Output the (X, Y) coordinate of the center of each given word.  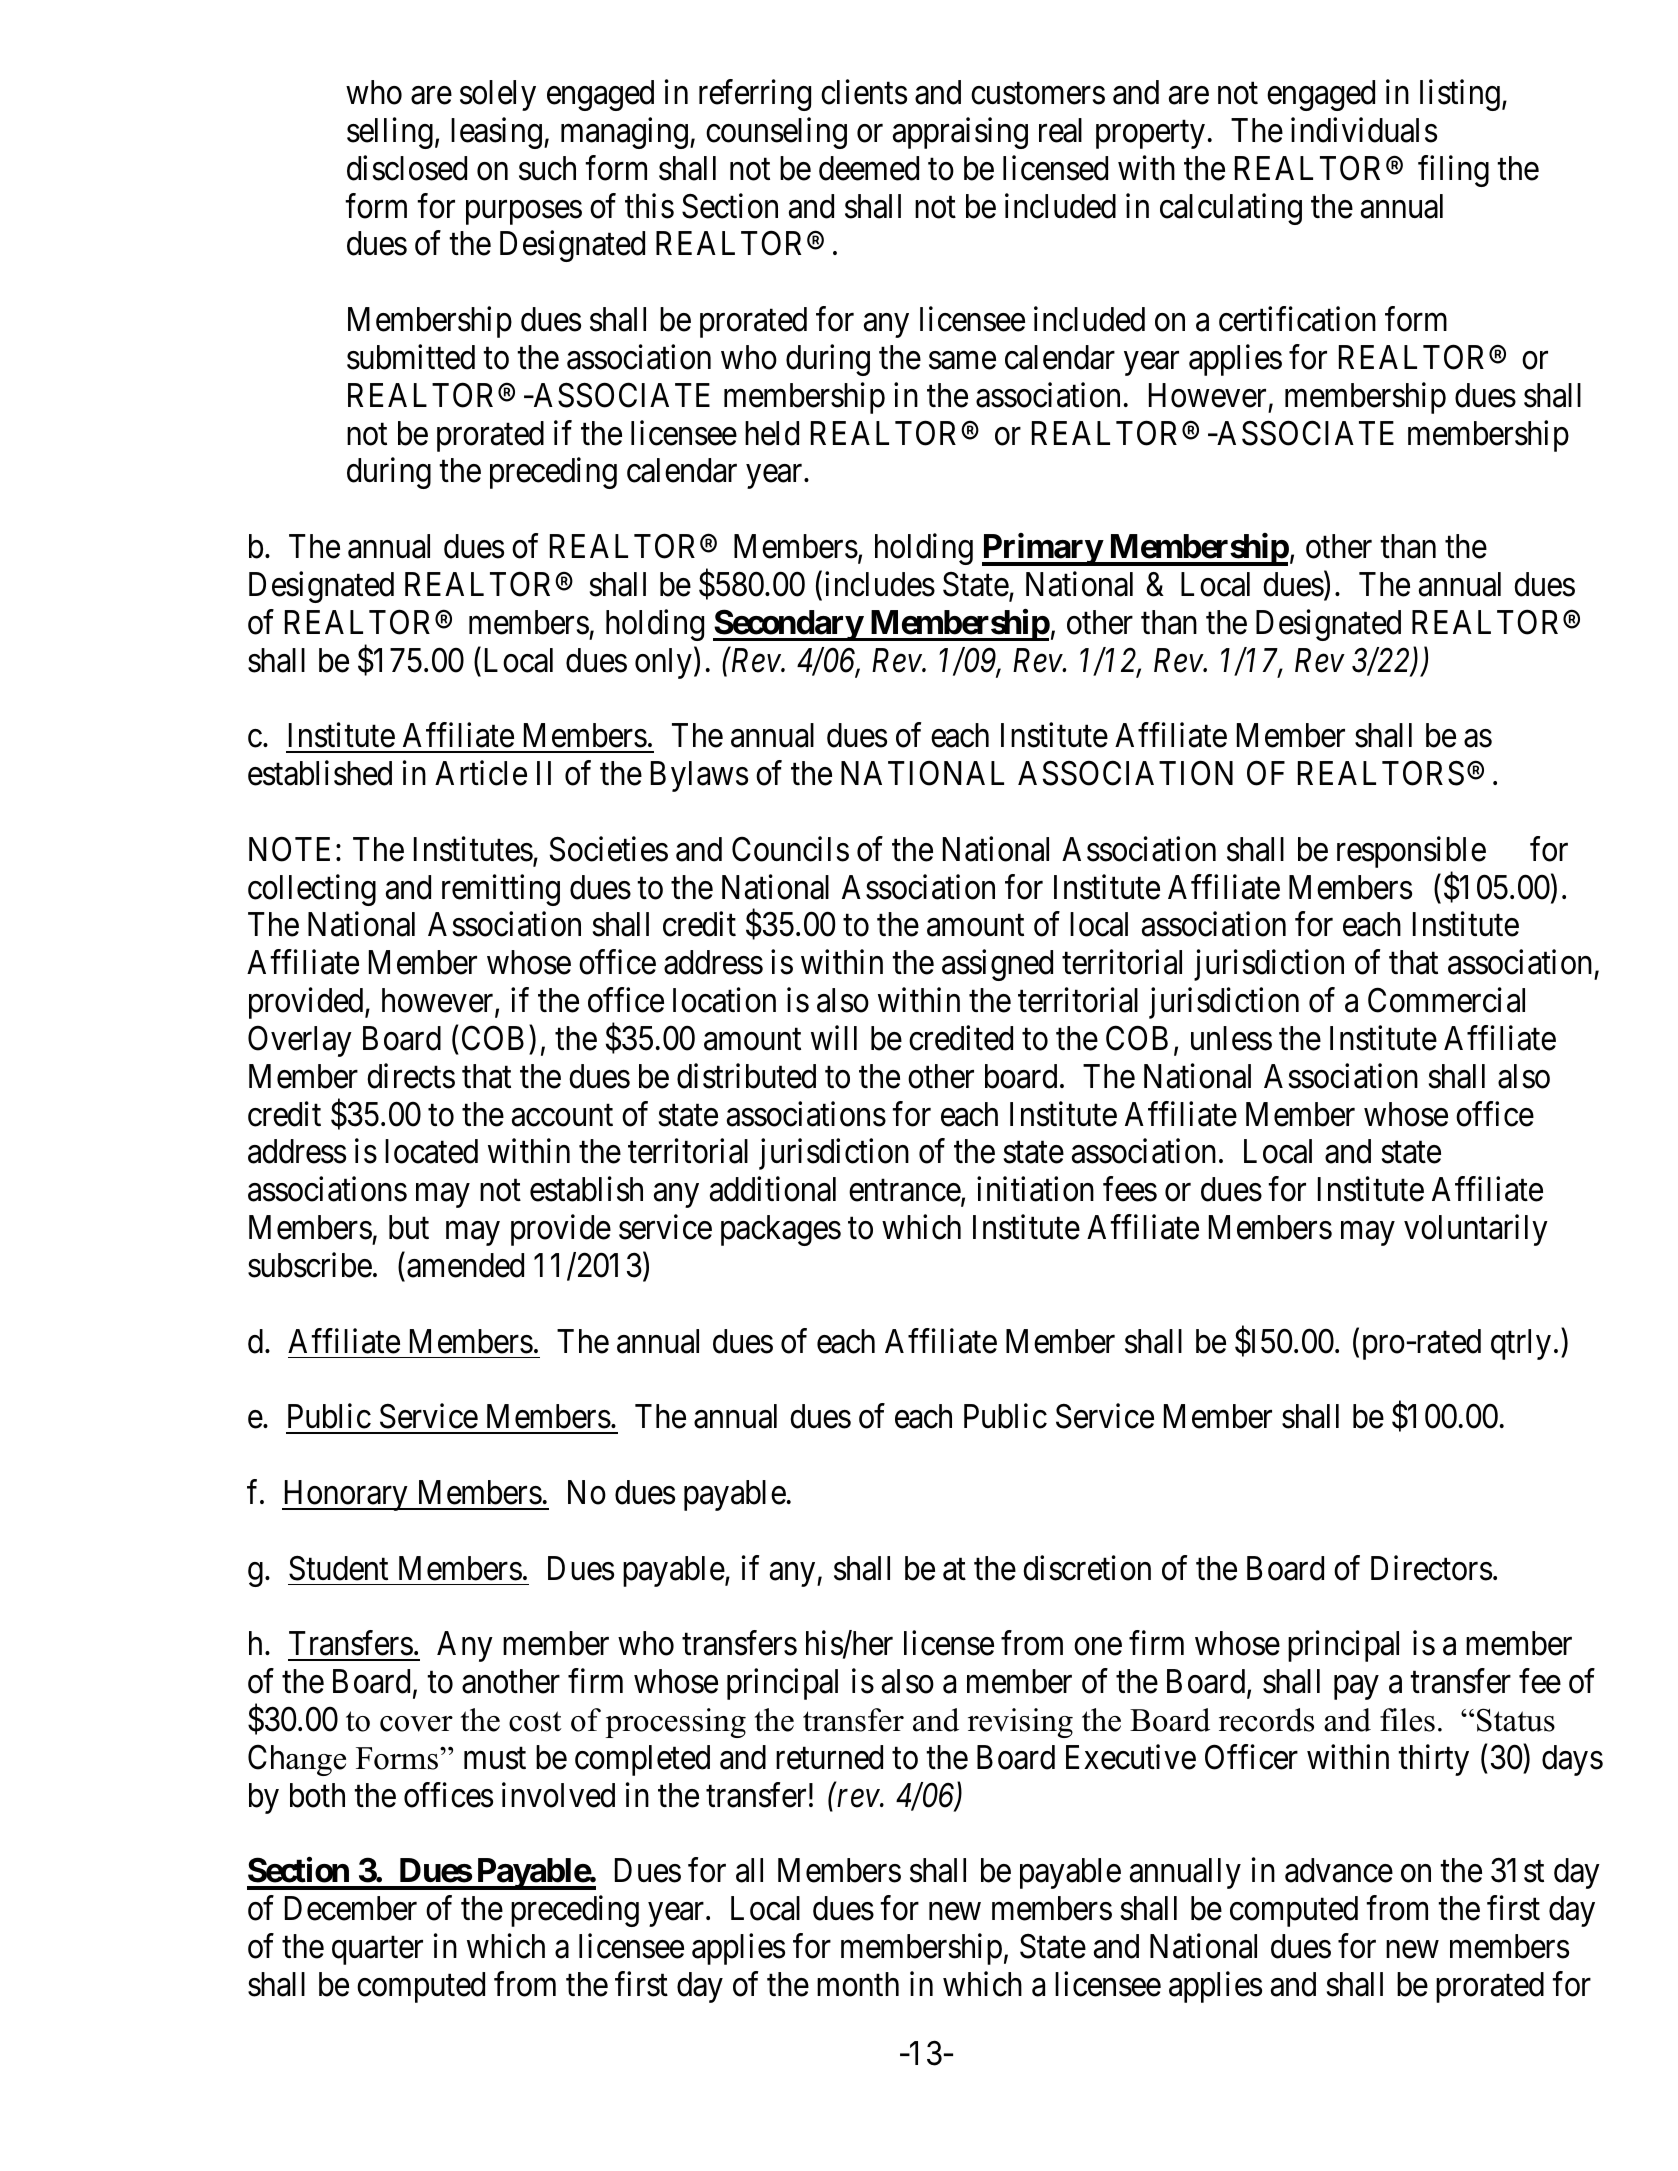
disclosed (407, 168)
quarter (377, 1951)
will (834, 1038)
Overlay (300, 1041)
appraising (960, 133)
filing (1453, 171)
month (858, 1984)
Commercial (1446, 1000)
